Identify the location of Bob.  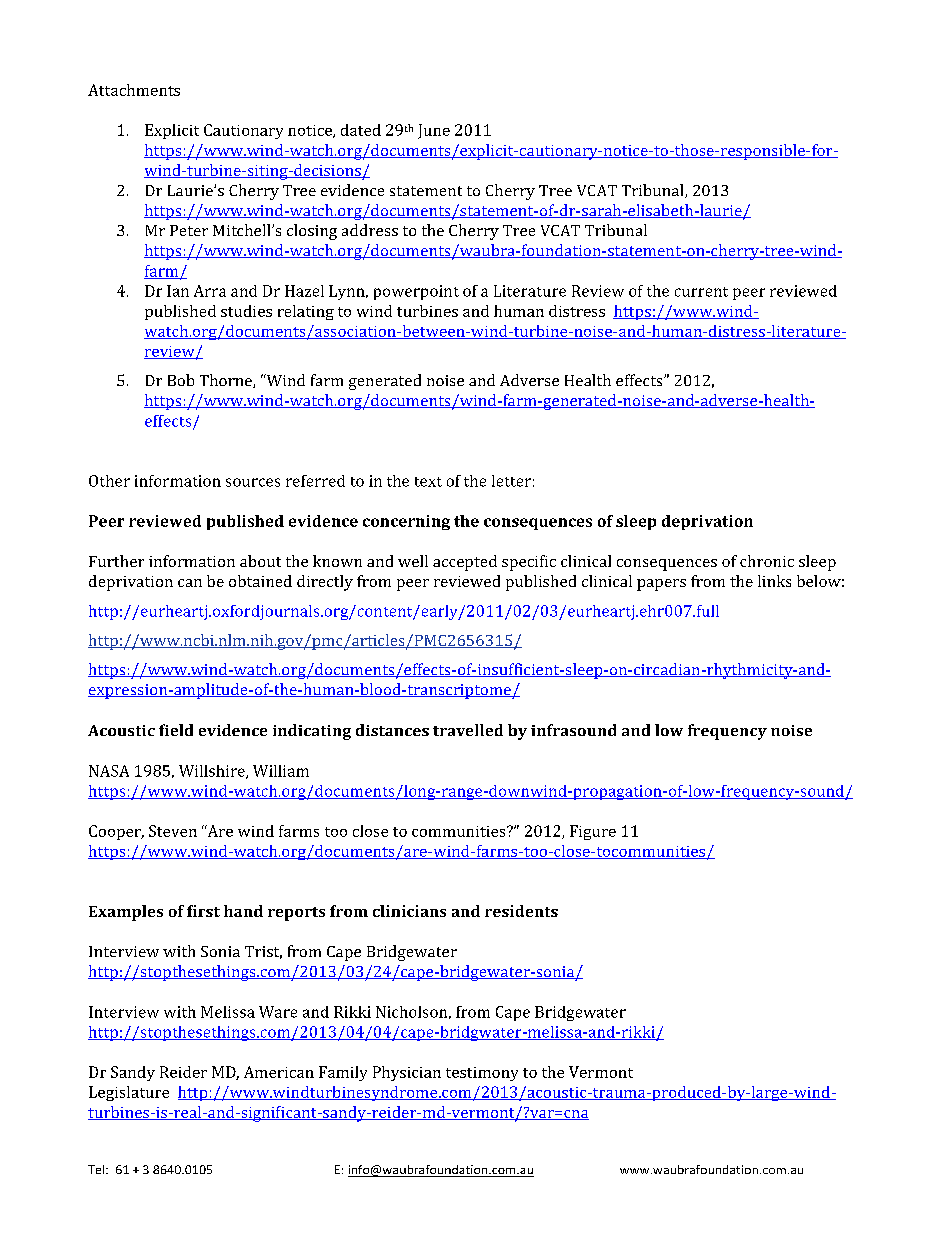
(181, 380).
